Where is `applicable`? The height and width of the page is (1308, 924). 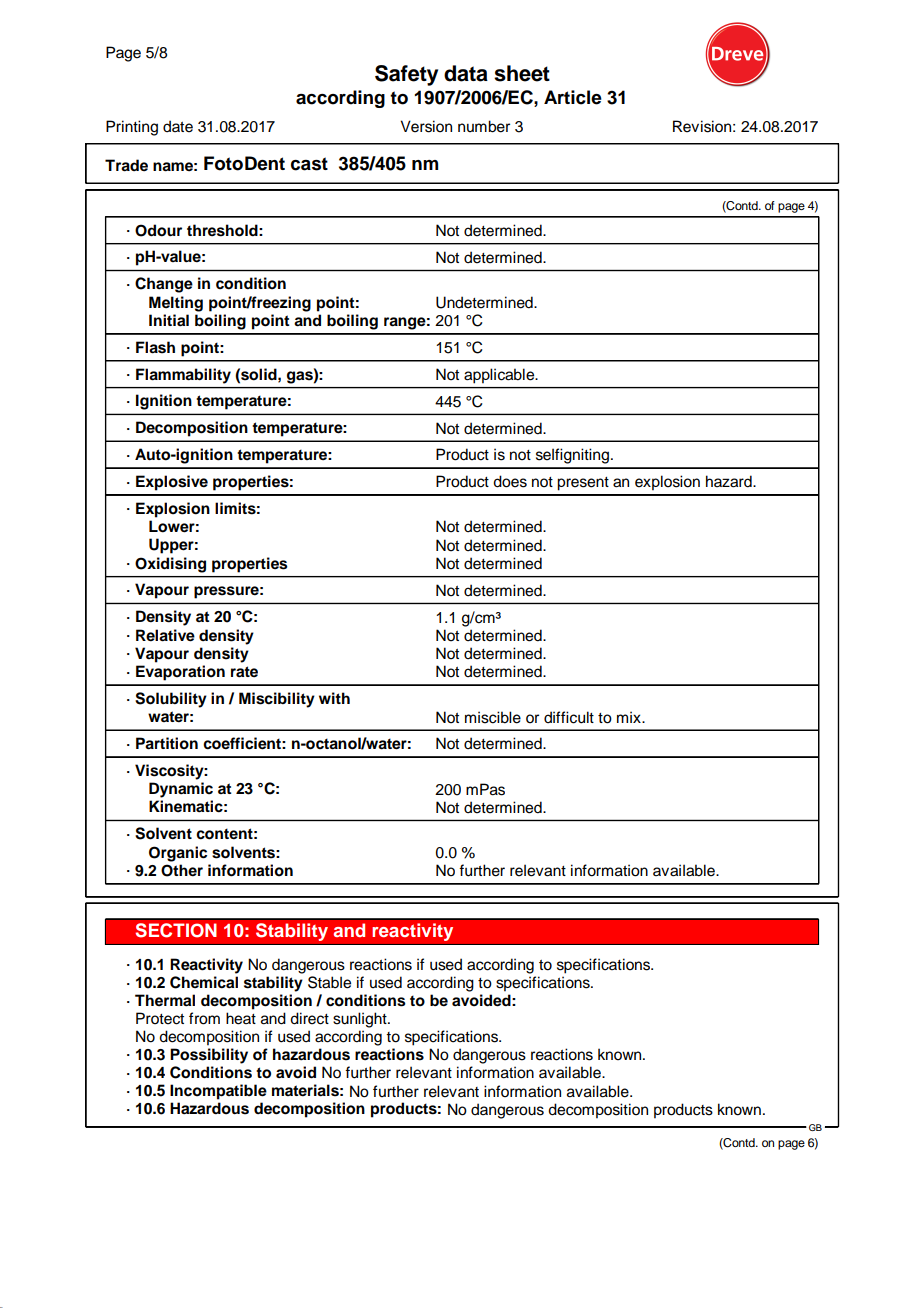
applicable is located at coordinates (500, 375).
